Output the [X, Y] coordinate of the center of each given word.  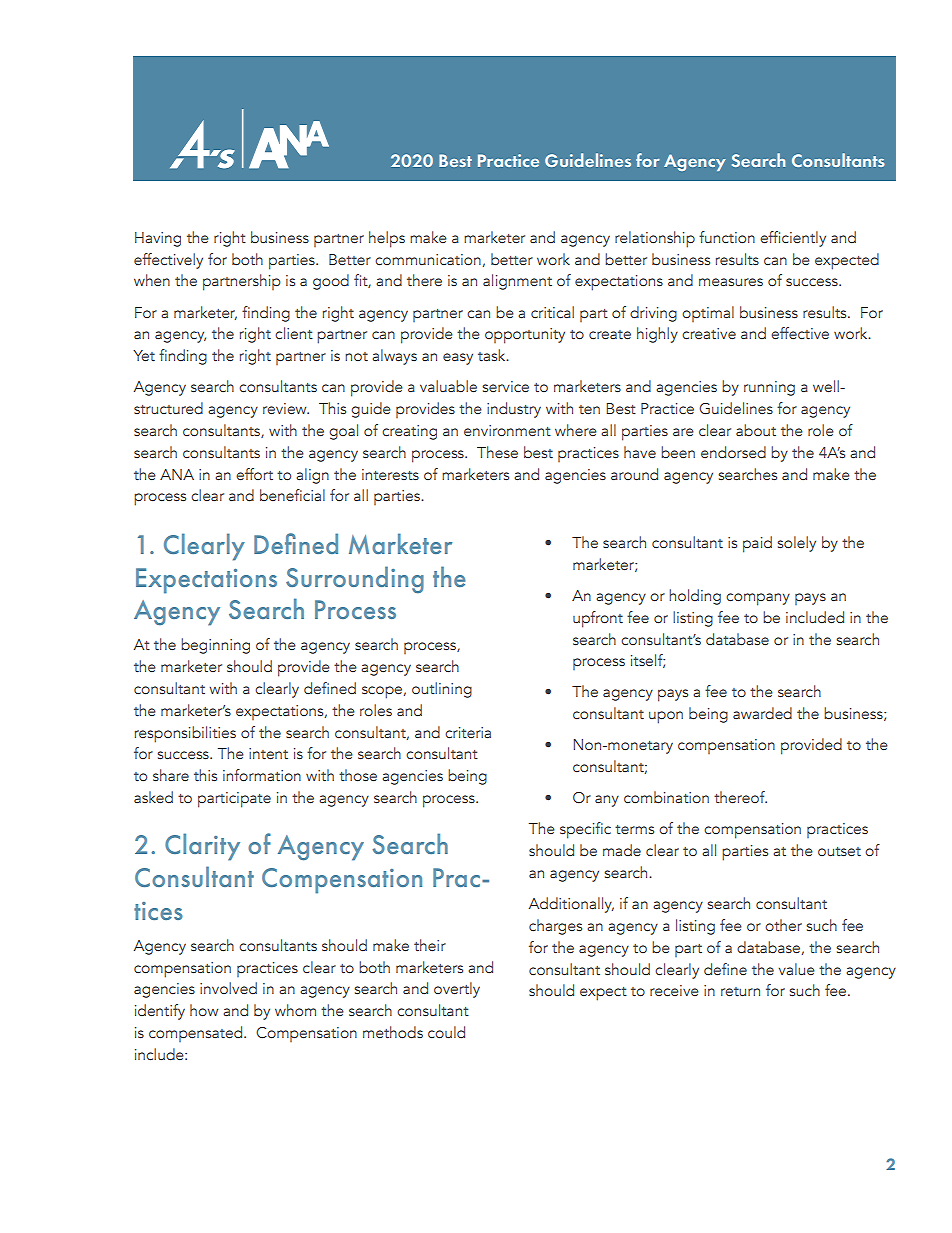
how [204, 1010]
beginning [215, 646]
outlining [442, 690]
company [758, 599]
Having [158, 239]
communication [428, 259]
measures [731, 282]
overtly [457, 990]
